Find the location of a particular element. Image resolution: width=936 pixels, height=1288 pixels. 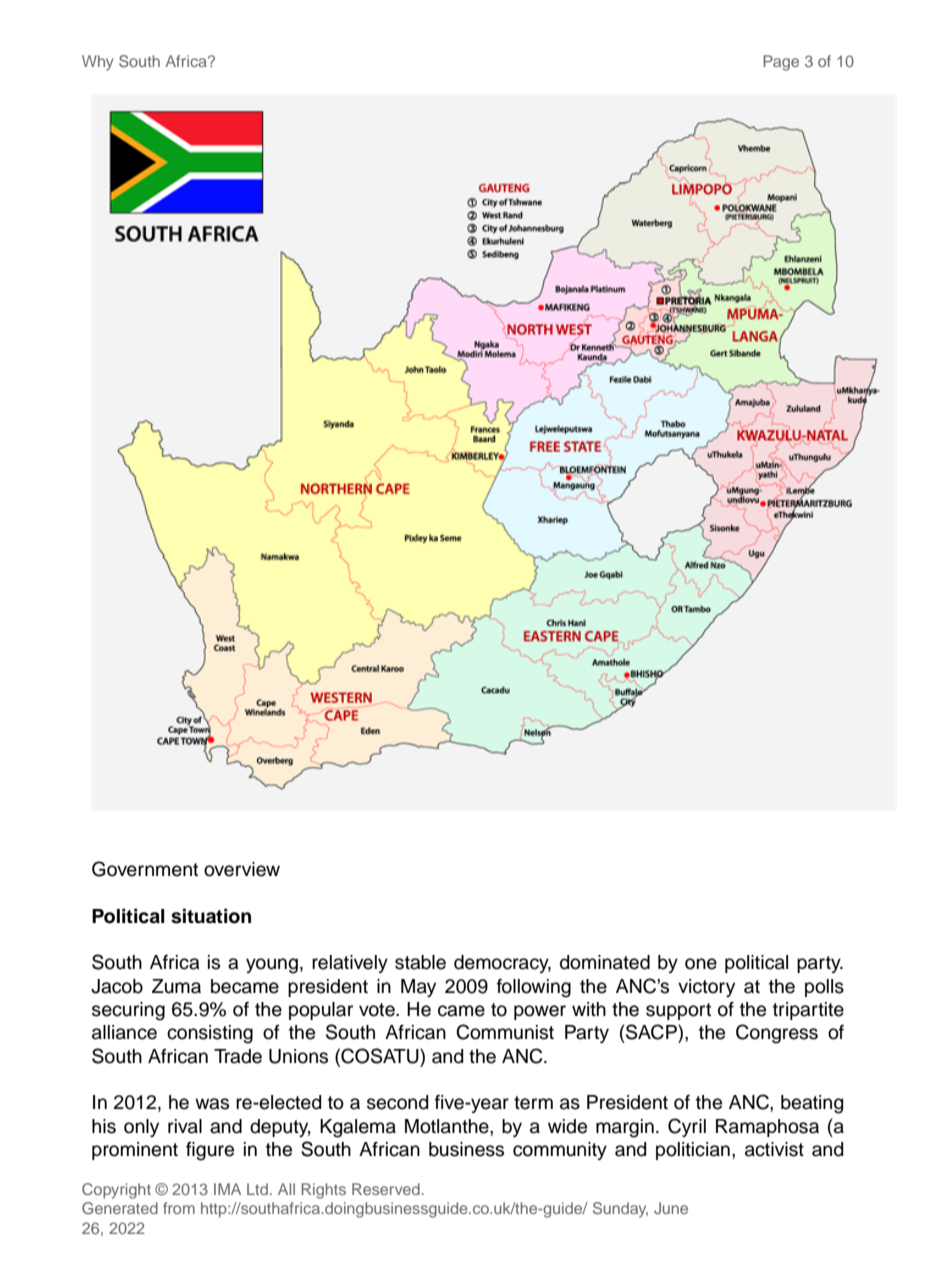

Reserved is located at coordinates (387, 1189).
